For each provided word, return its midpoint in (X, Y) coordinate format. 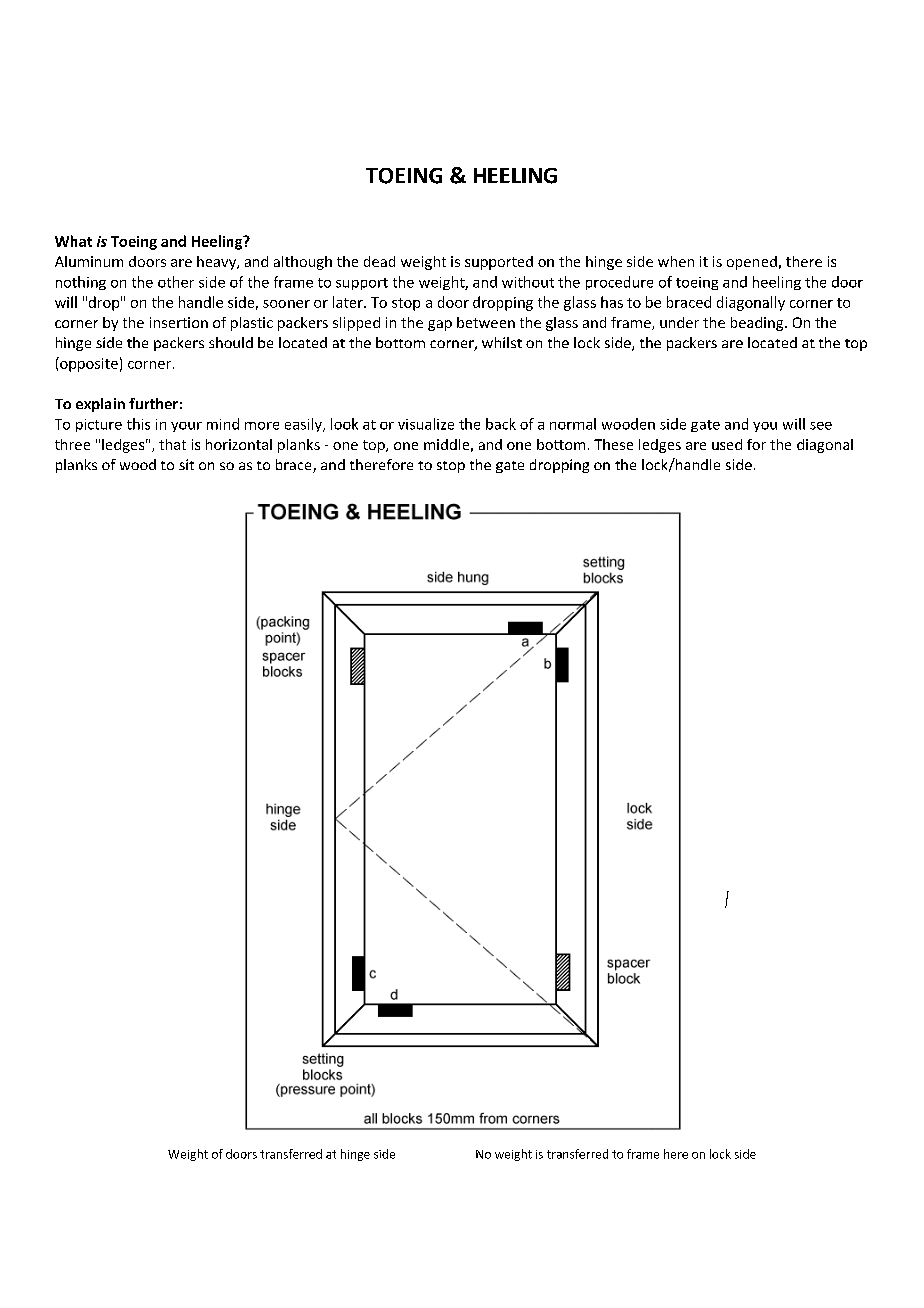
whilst (502, 342)
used (727, 444)
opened (752, 263)
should (231, 342)
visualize (426, 424)
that (172, 444)
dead (379, 261)
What (73, 241)
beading (758, 324)
